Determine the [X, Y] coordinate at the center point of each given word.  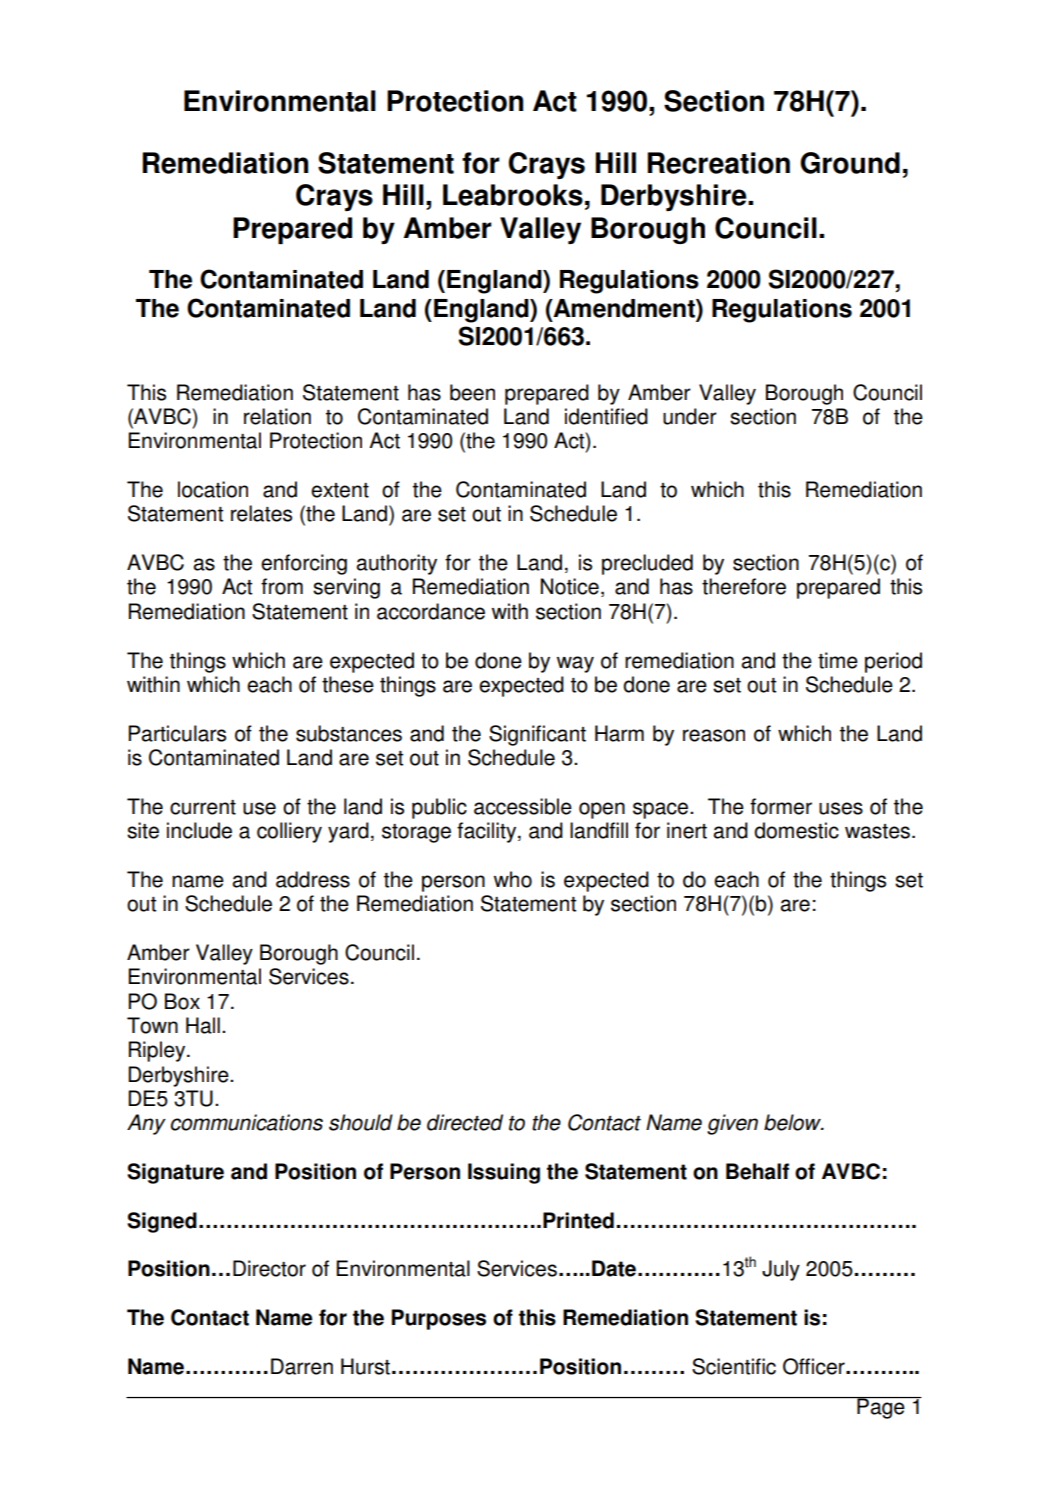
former [781, 806]
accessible [523, 806]
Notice [570, 586]
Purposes [439, 1319]
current [203, 807]
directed [465, 1122]
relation [277, 416]
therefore [744, 586]
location [213, 489]
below [793, 1122]
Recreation [718, 163]
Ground [850, 163]
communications [247, 1122]
